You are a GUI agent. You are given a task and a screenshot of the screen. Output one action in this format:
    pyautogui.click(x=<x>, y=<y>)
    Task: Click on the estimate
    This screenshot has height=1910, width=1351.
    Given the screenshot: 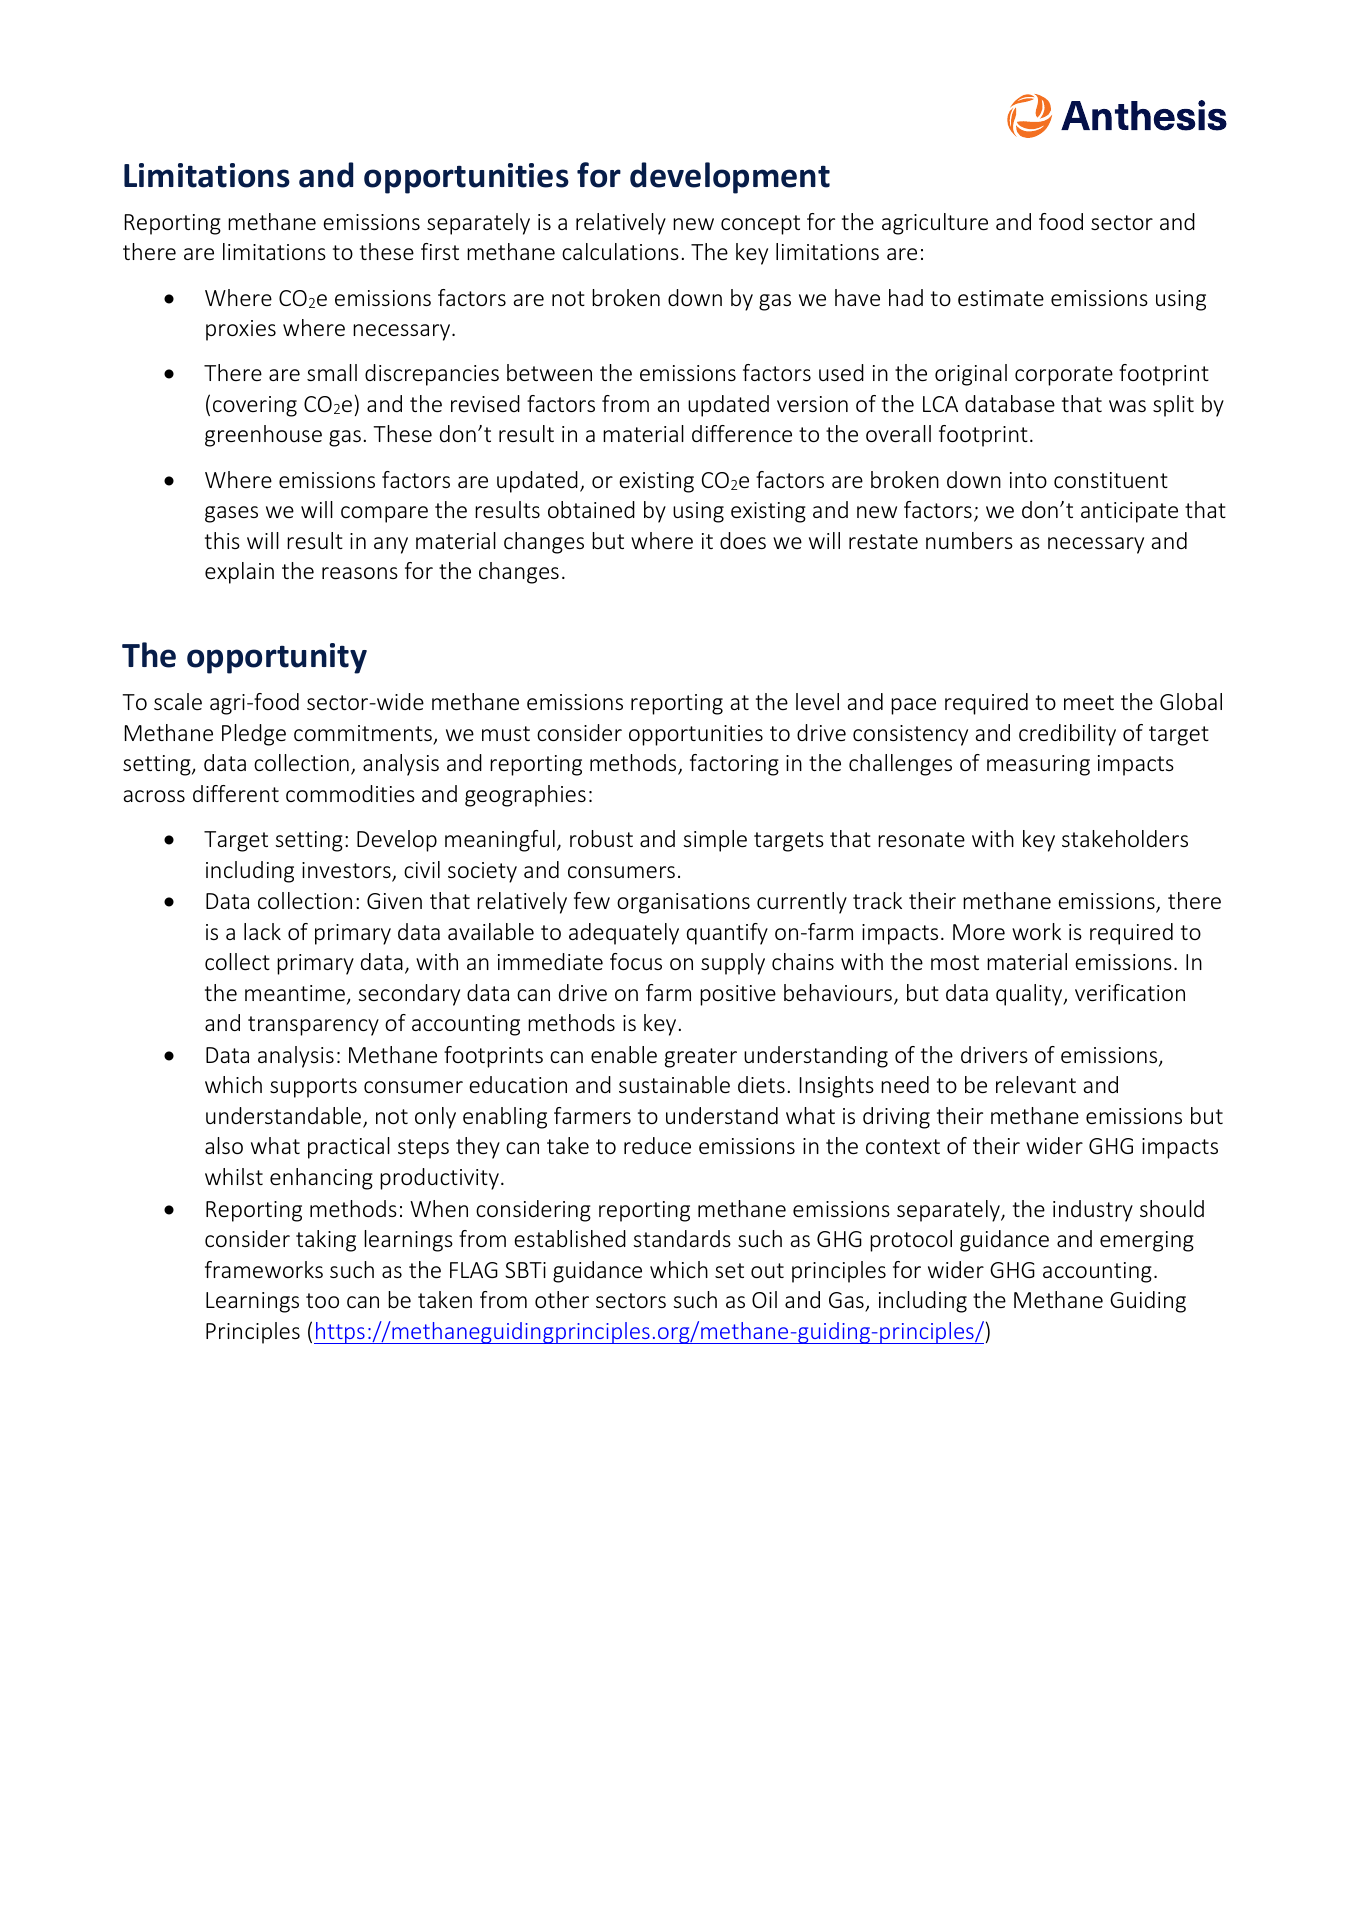 What is the action you would take?
    pyautogui.click(x=1001, y=298)
